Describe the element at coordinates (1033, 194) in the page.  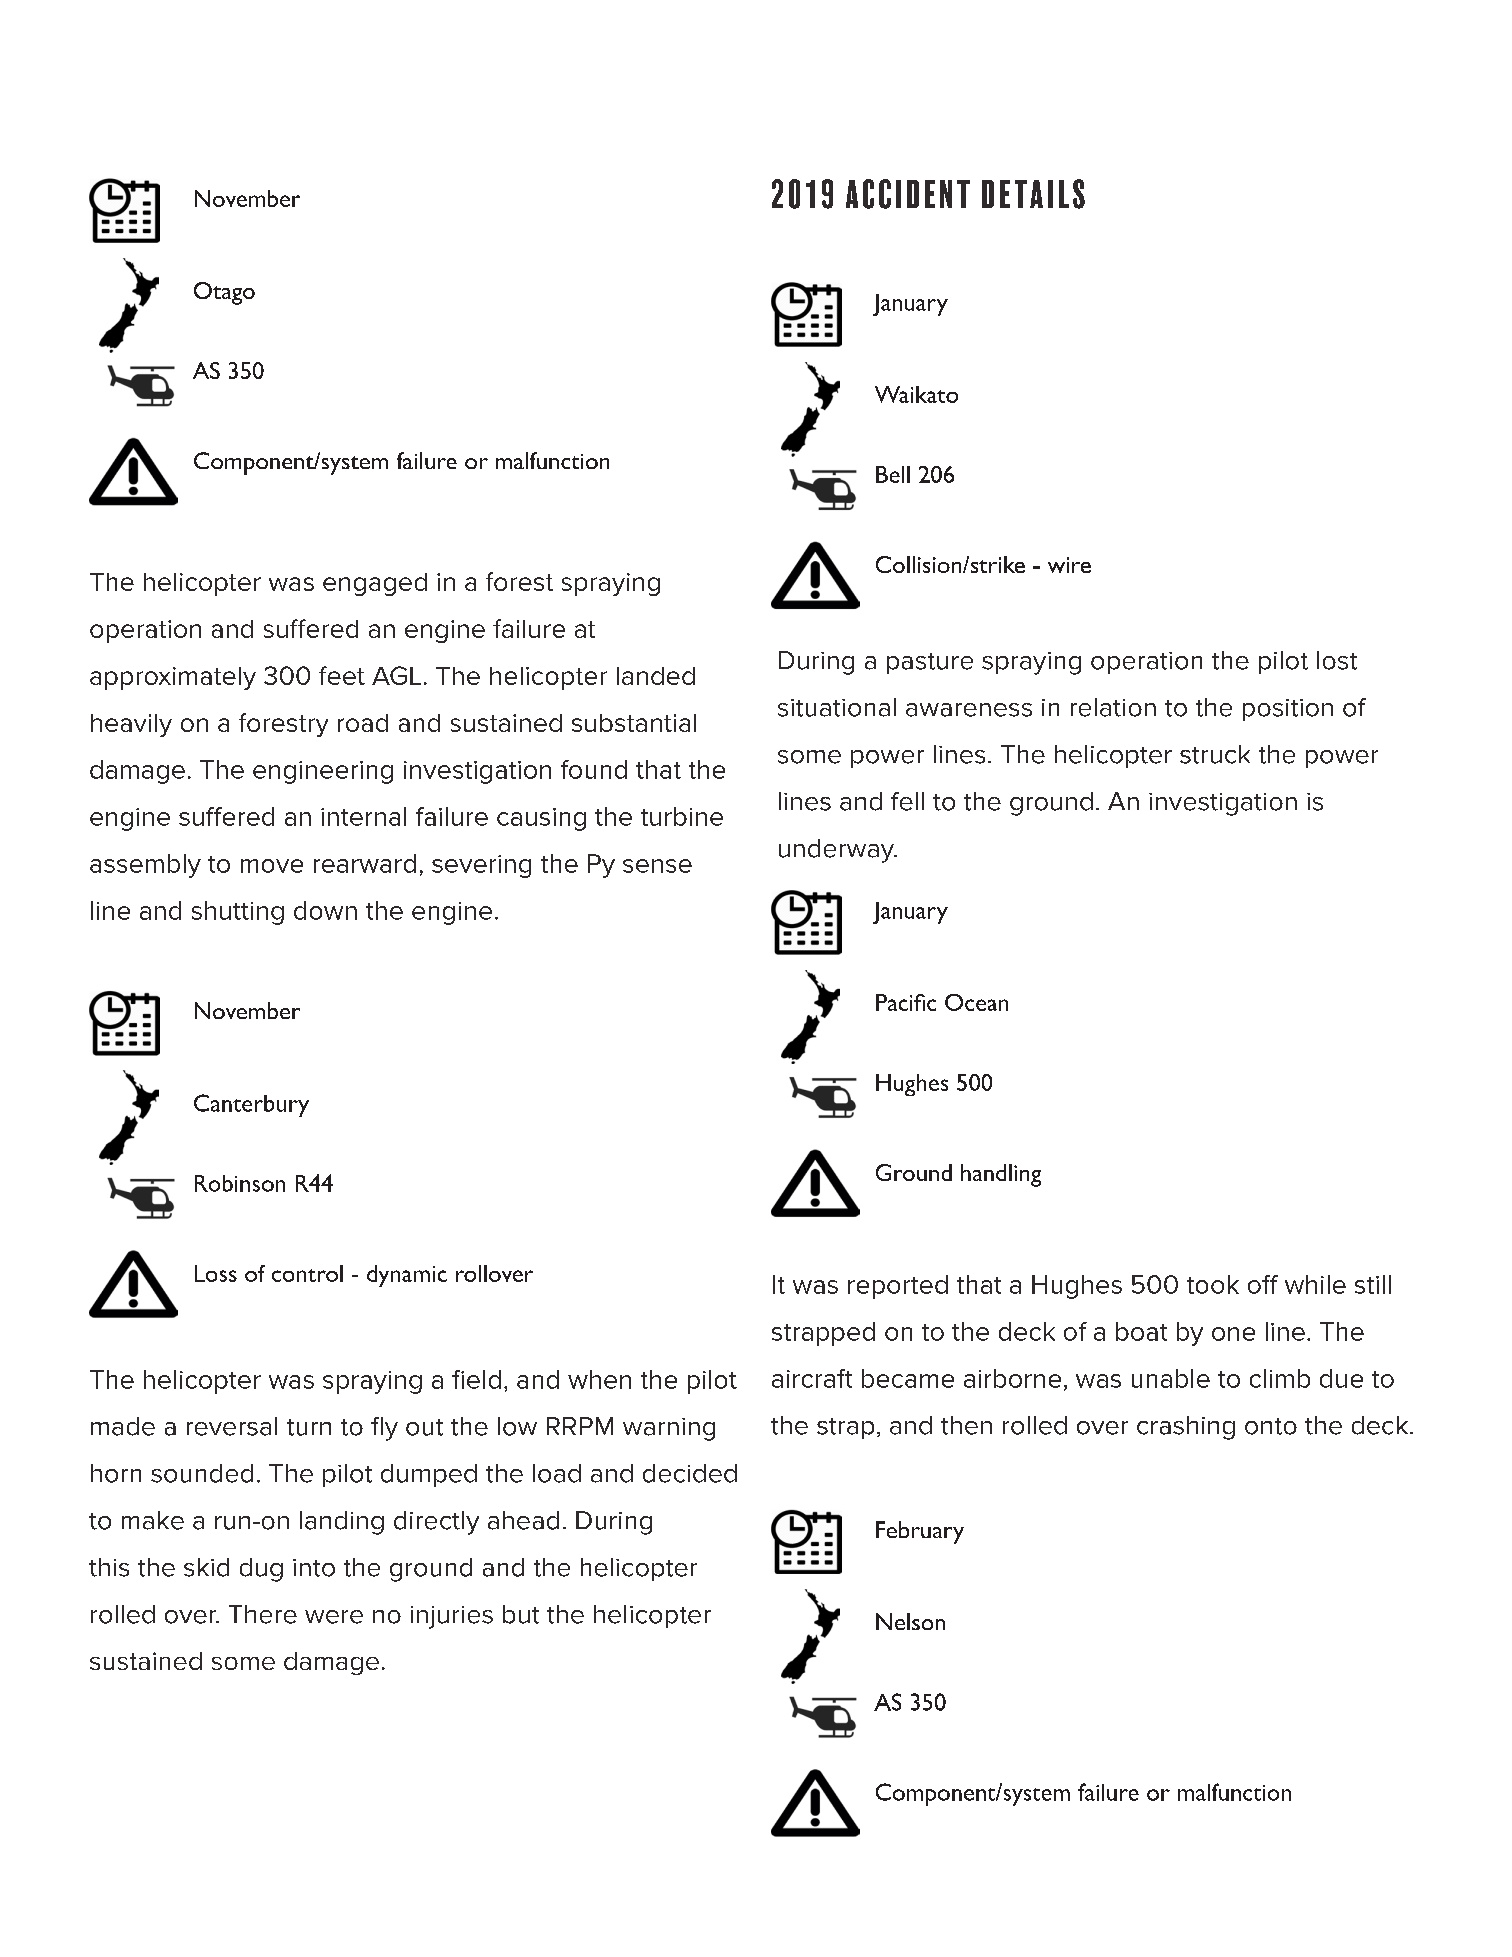
I see `details` at that location.
